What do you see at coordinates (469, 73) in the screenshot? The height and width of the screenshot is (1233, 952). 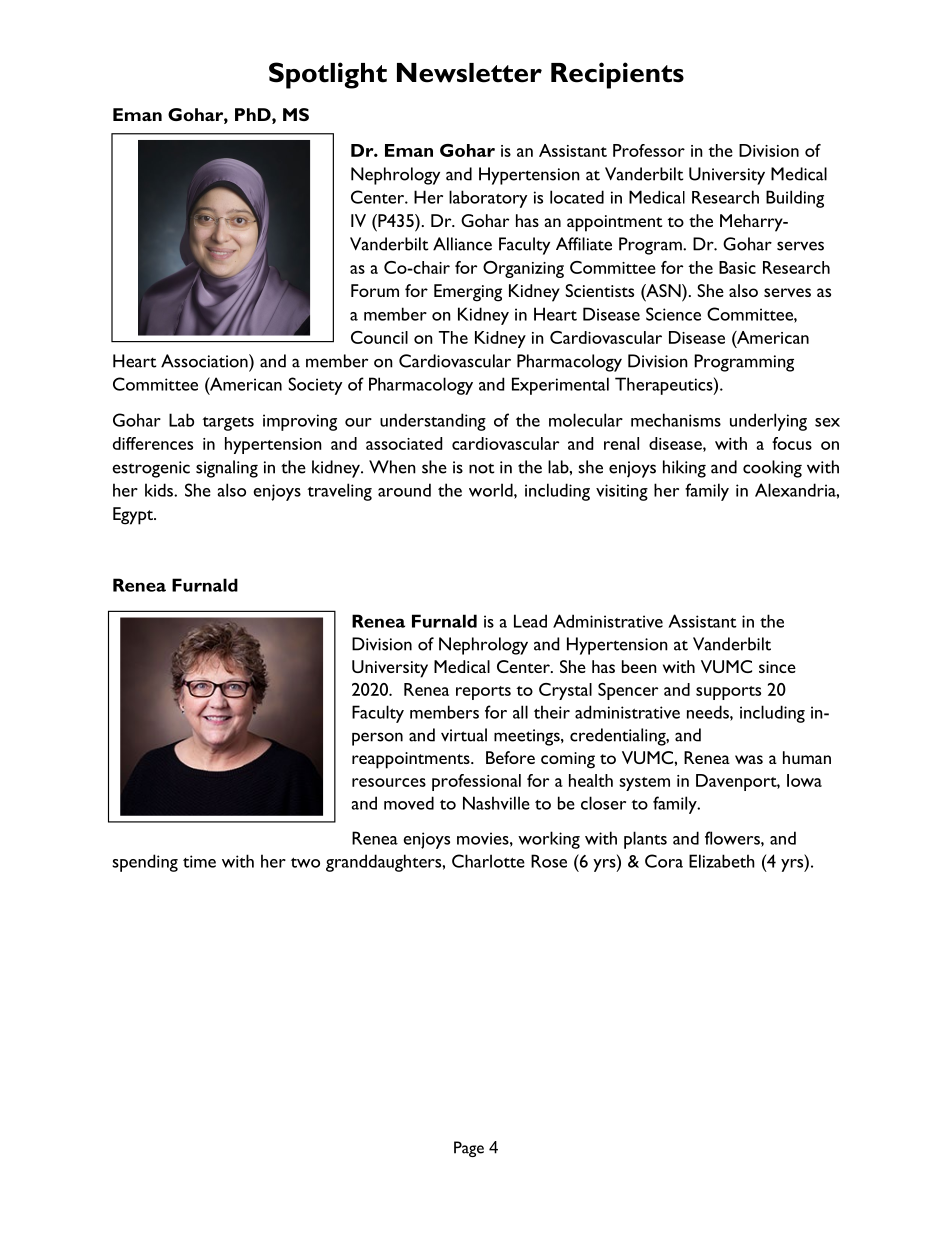 I see `Newsletter` at bounding box center [469, 73].
